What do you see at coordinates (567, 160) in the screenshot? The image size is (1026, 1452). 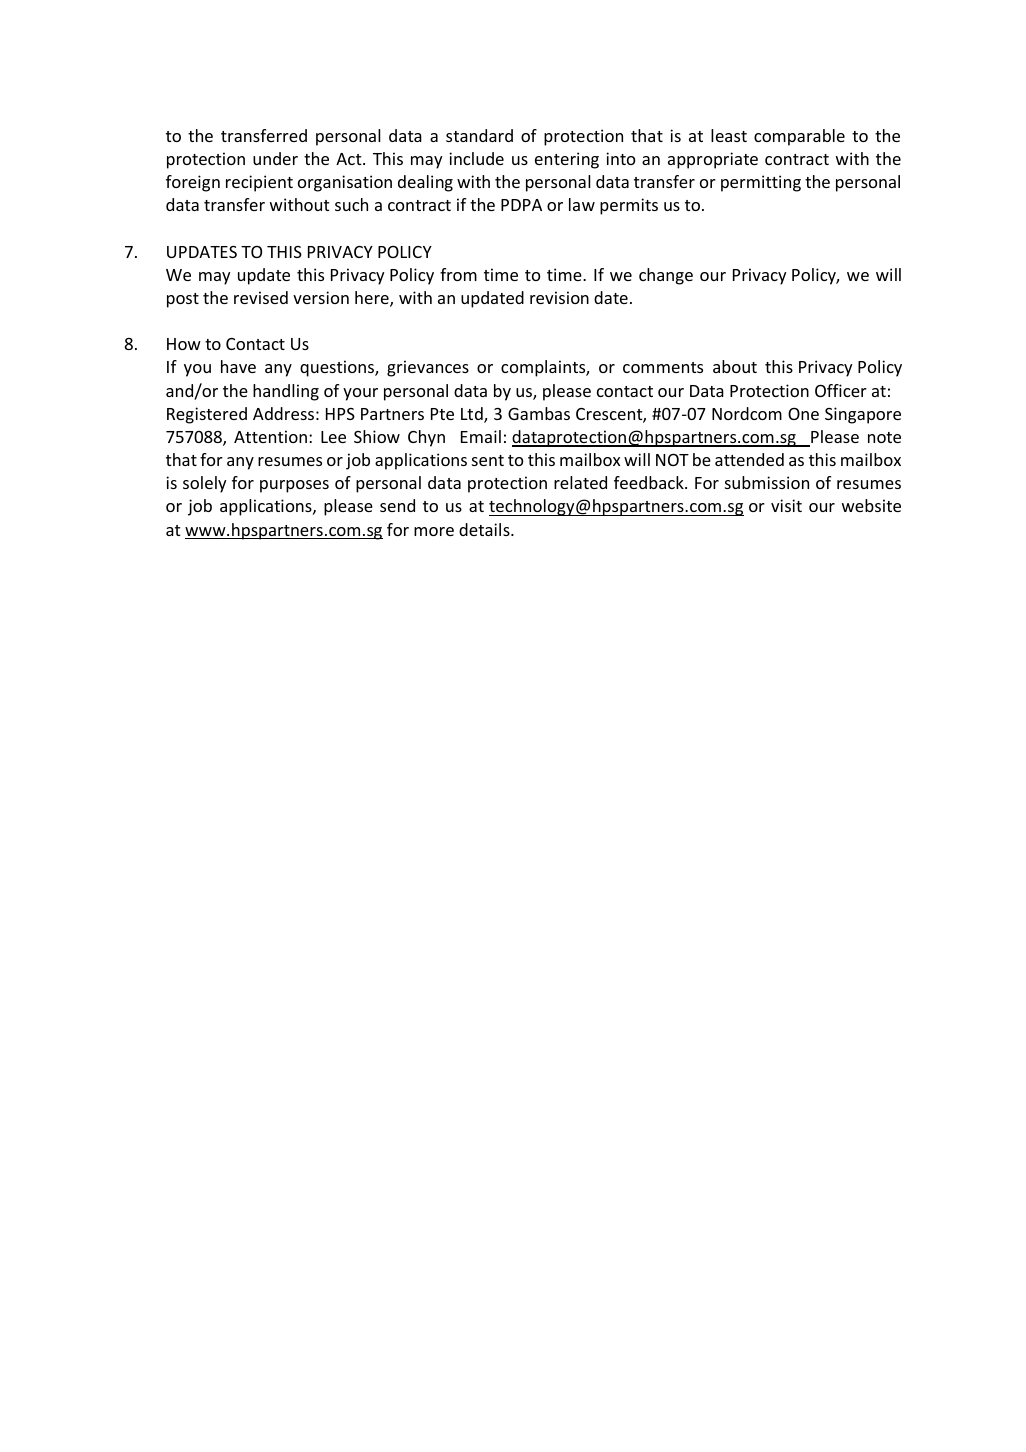 I see `entering` at bounding box center [567, 160].
